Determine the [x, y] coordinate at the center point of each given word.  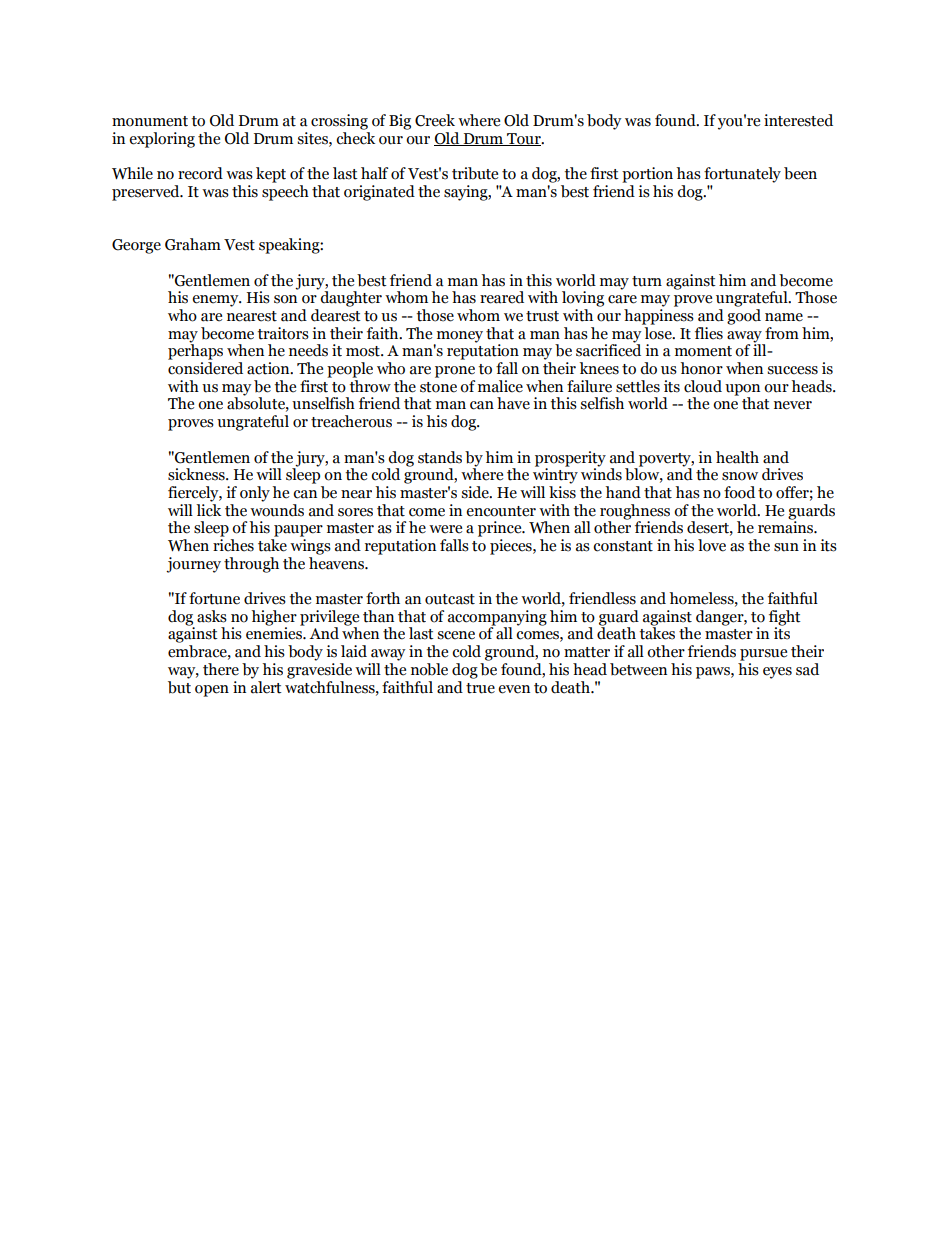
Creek [435, 120]
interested [798, 120]
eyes [777, 673]
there [221, 669]
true [480, 688]
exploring [162, 140]
